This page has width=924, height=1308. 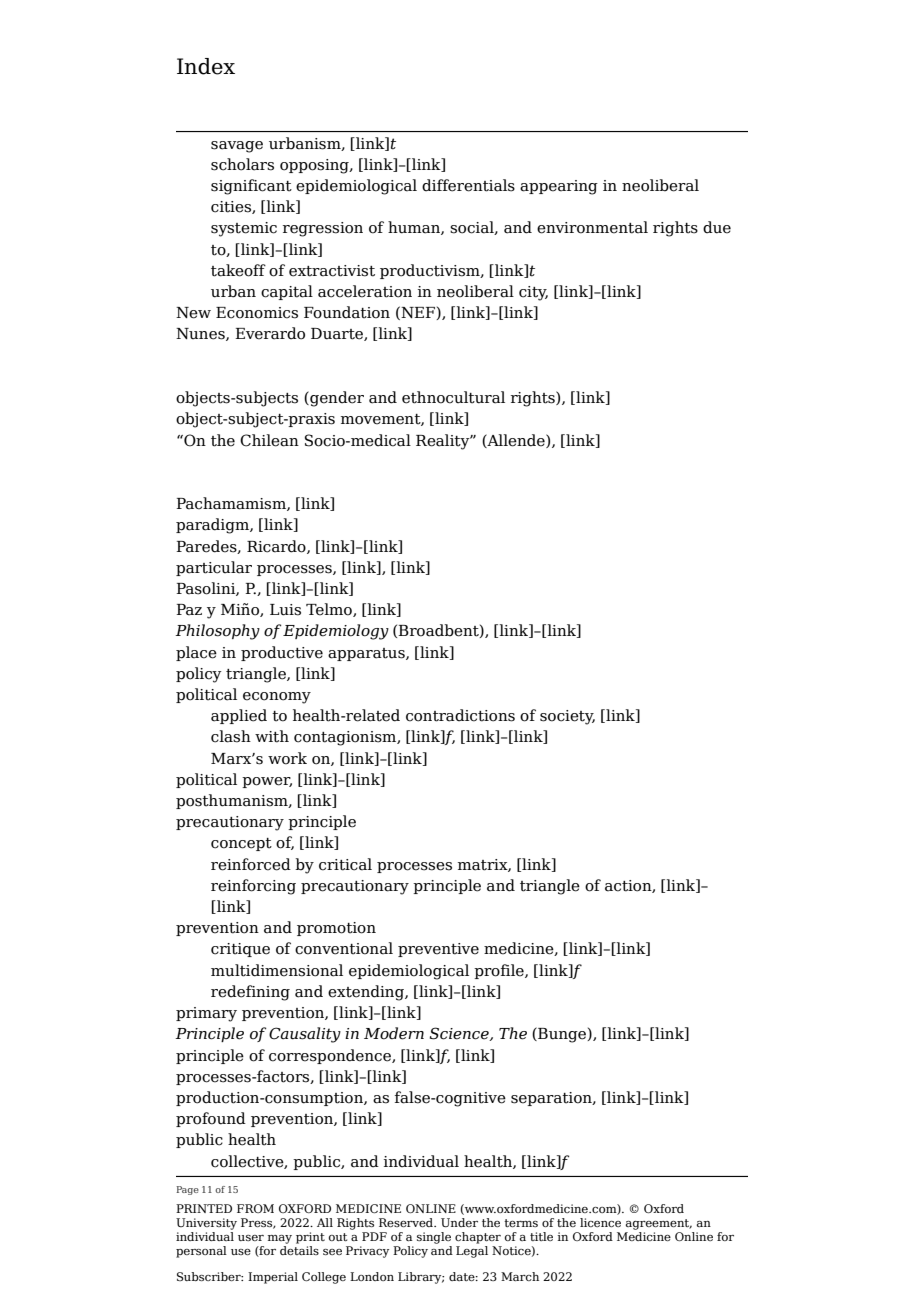 I want to click on contradictions, so click(x=460, y=715).
